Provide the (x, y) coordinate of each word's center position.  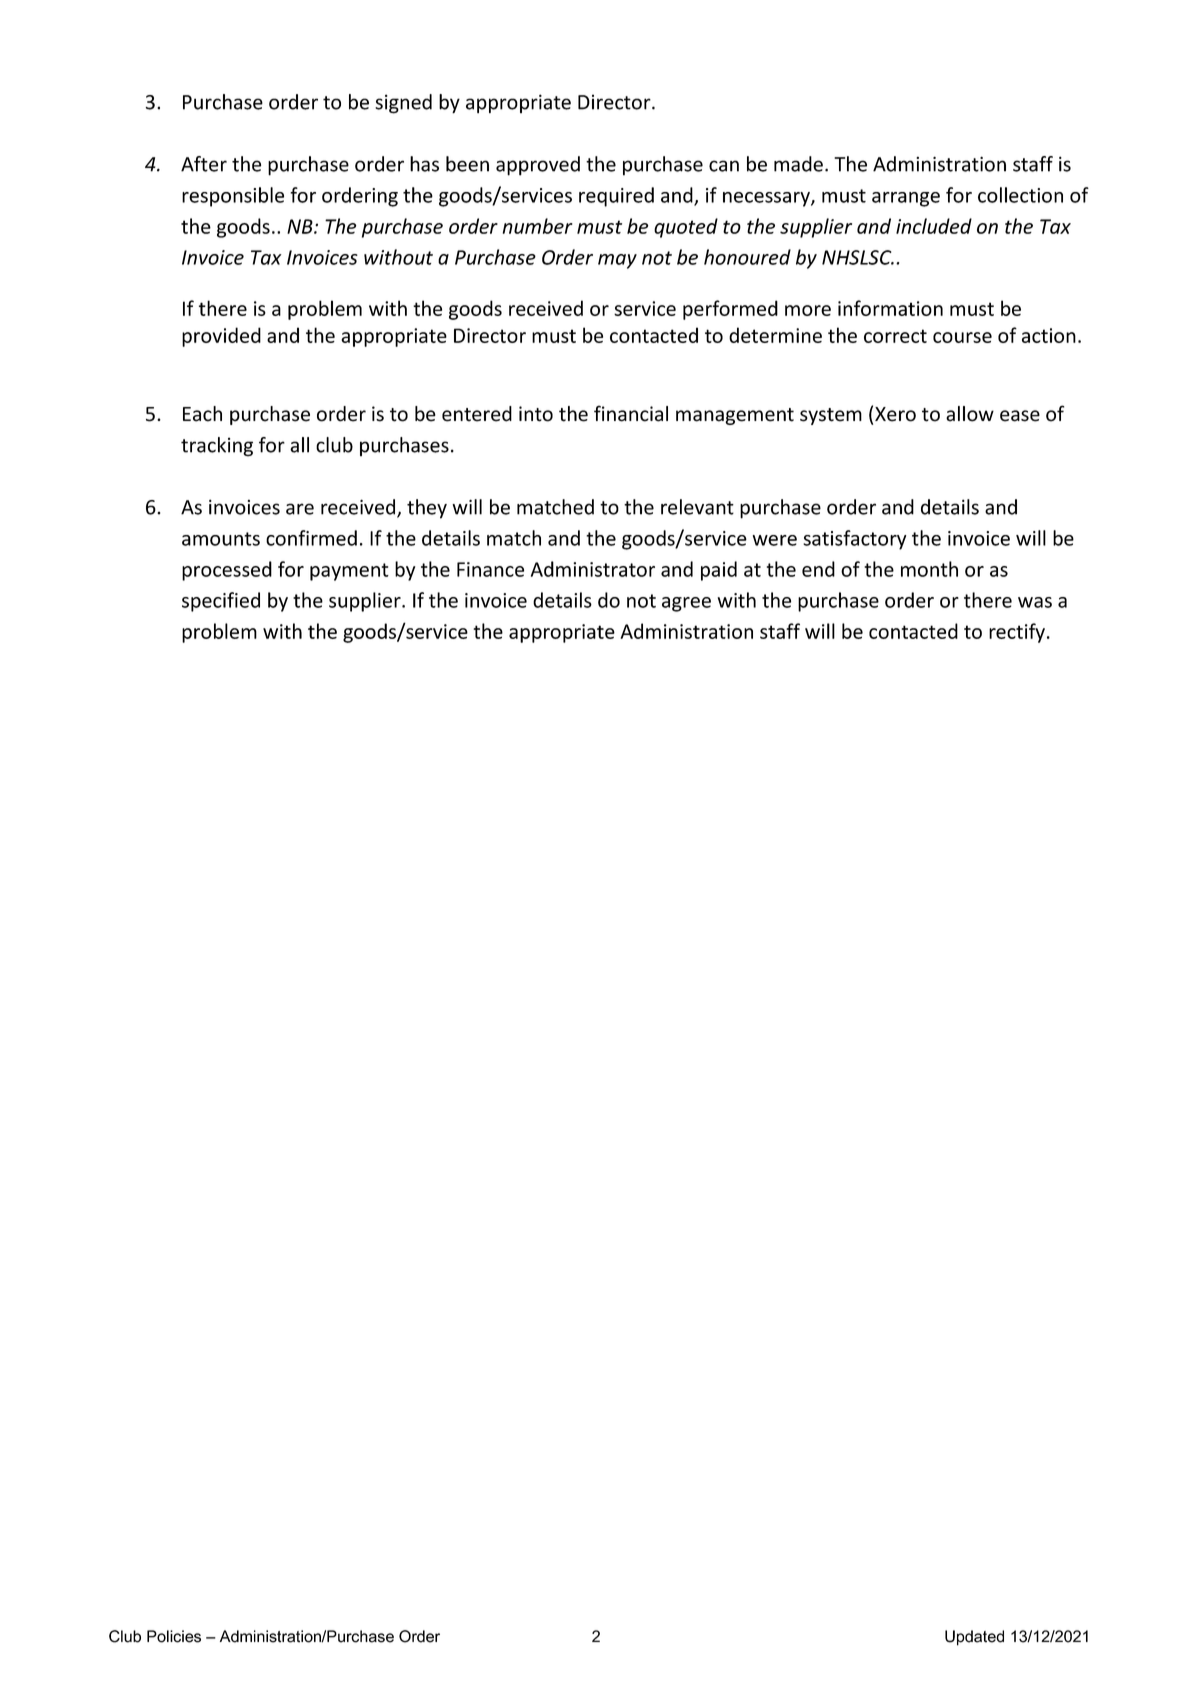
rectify (1017, 633)
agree (686, 604)
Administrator (593, 569)
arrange (906, 199)
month (929, 569)
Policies (174, 1636)
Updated (974, 1638)
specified (221, 602)
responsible (233, 197)
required (616, 197)
